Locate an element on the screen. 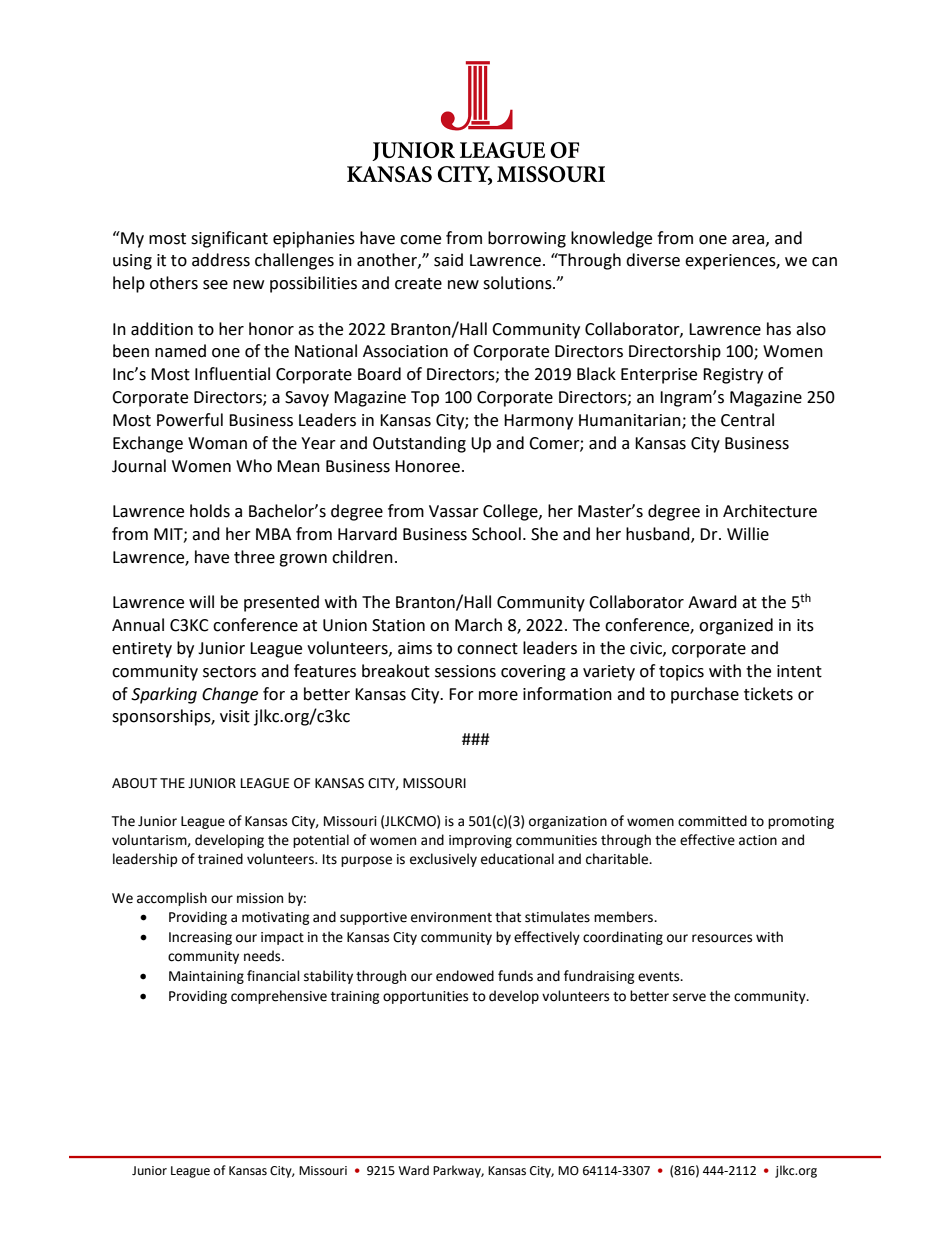 This screenshot has width=952, height=1233. Annual is located at coordinates (138, 625).
